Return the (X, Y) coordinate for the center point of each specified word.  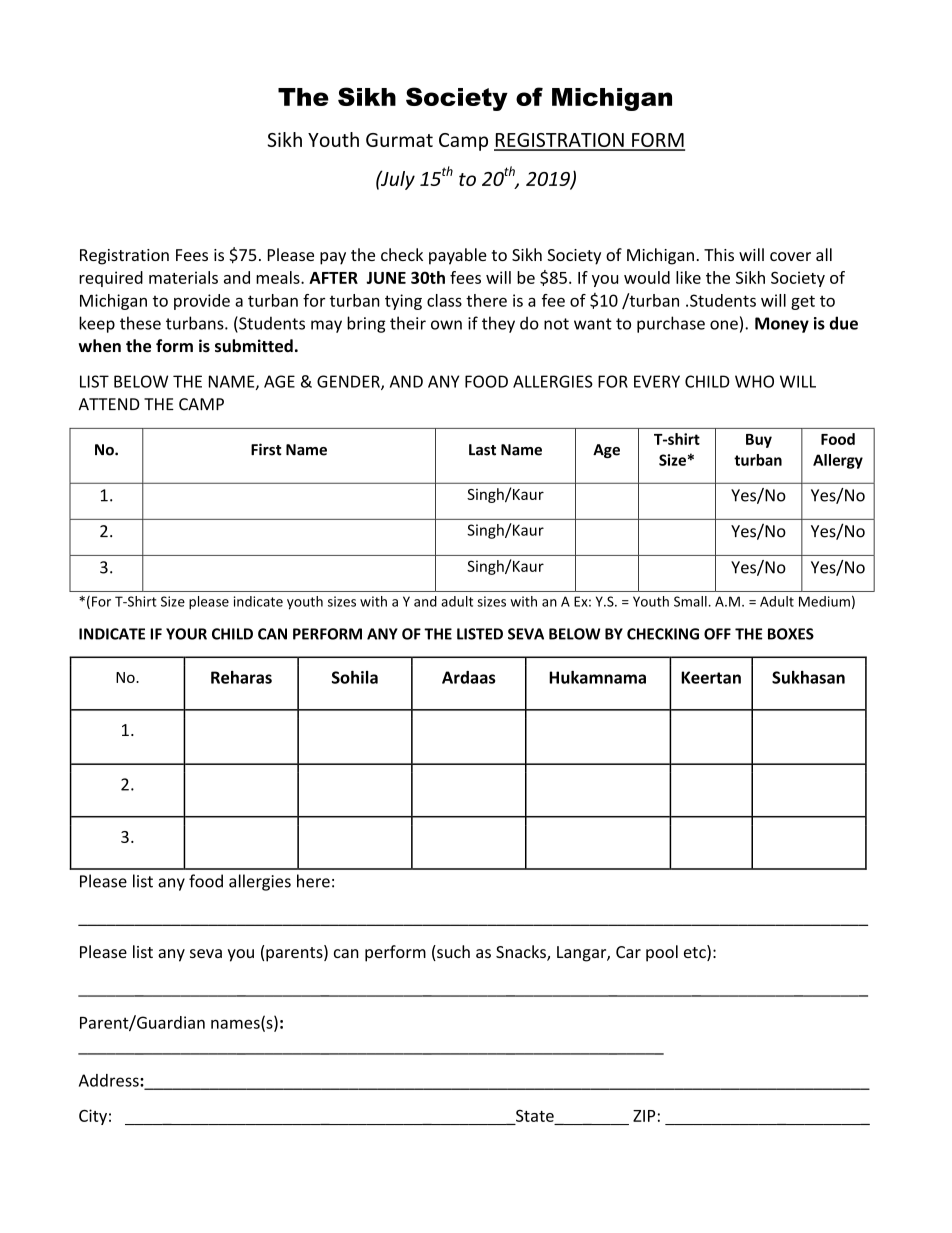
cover (790, 256)
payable (458, 256)
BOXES (791, 634)
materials (183, 277)
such (452, 953)
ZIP (644, 1116)
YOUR (186, 634)
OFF (717, 634)
